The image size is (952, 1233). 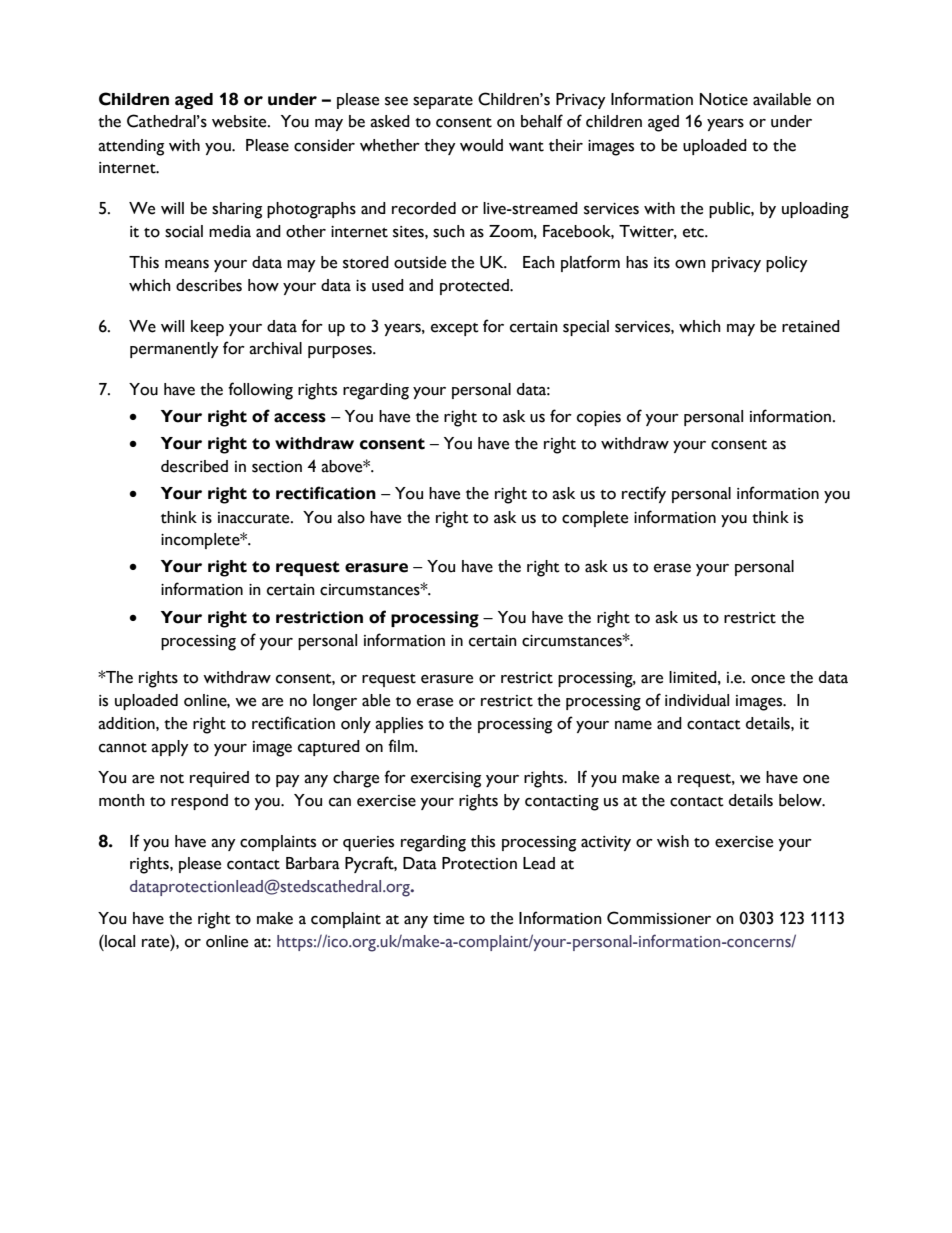 What do you see at coordinates (455, 329) in the screenshot?
I see `except` at bounding box center [455, 329].
